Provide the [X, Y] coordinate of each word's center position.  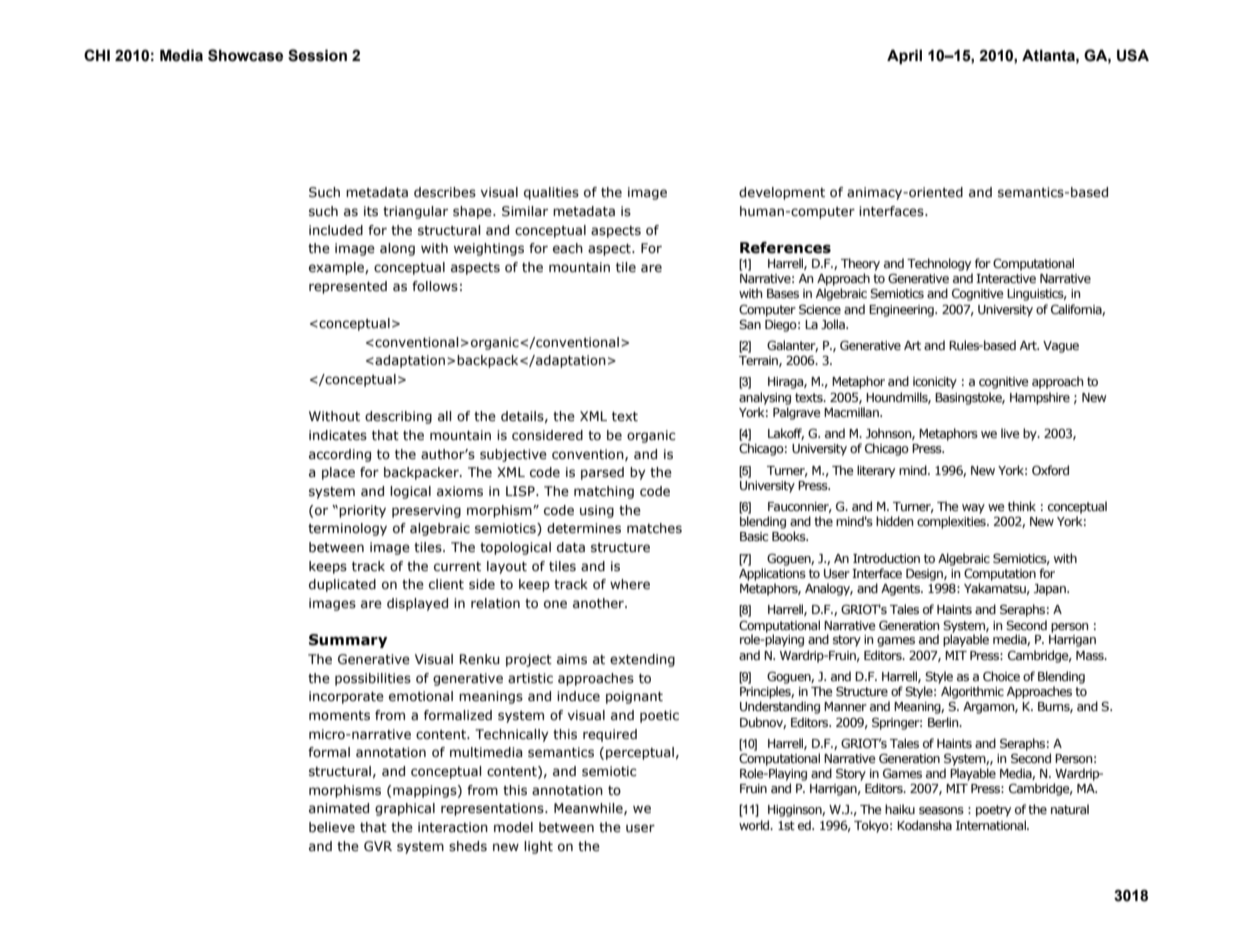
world [755, 825]
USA [1133, 55]
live [1010, 433]
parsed [602, 473]
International [992, 825]
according [340, 455]
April [904, 56]
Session [317, 55]
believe [332, 827]
